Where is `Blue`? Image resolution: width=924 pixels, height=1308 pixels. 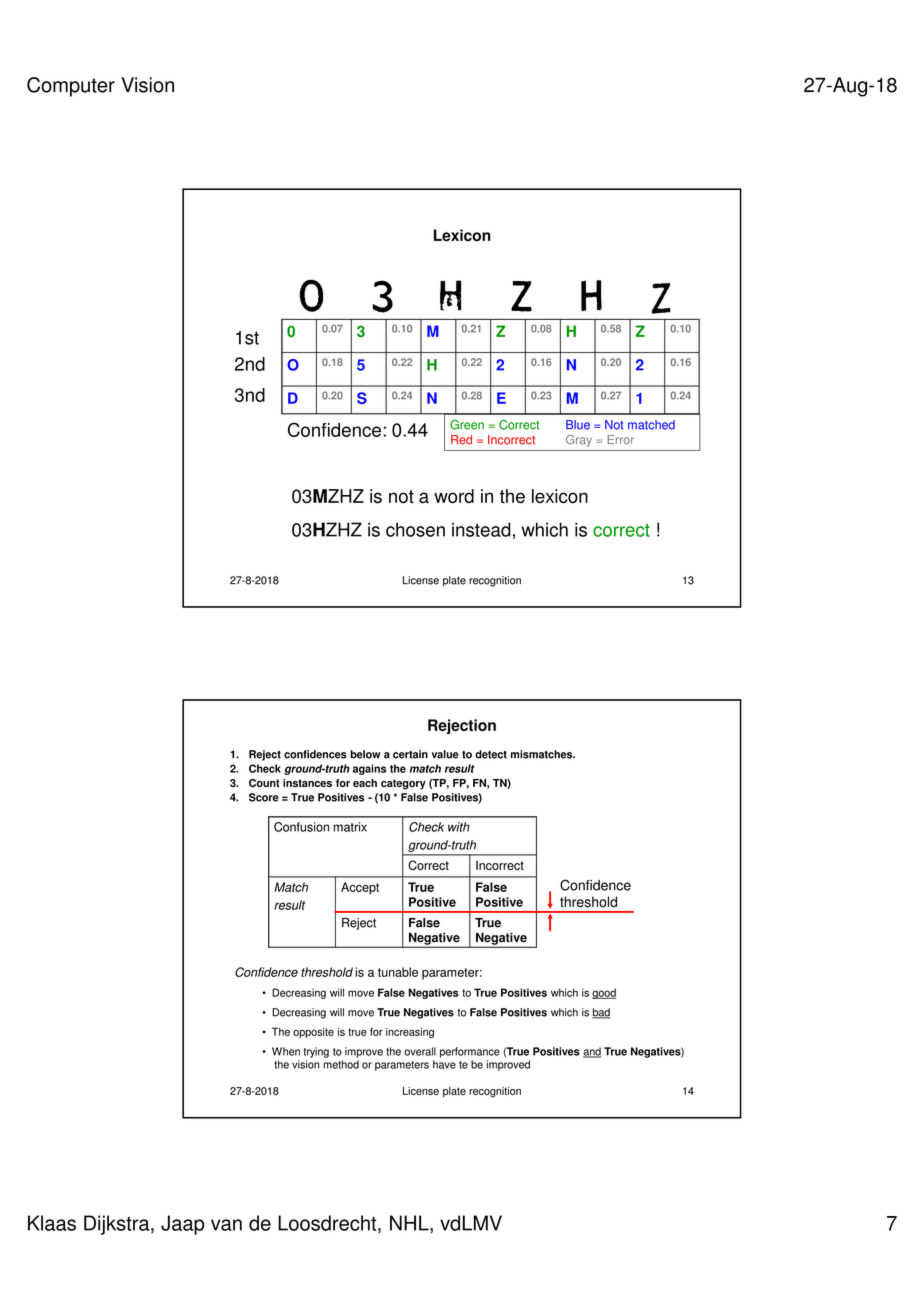
Blue is located at coordinates (578, 425).
